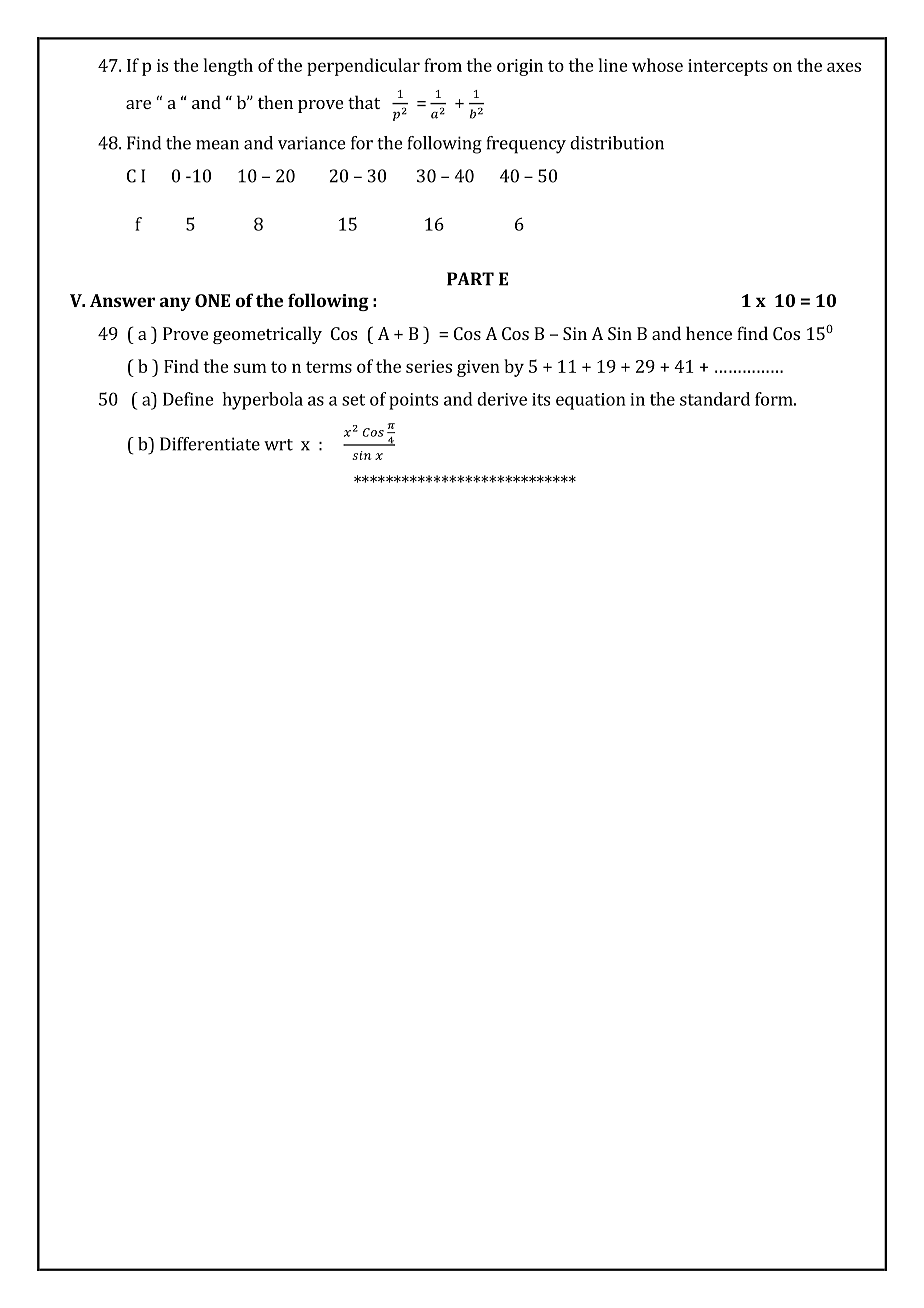 The height and width of the screenshot is (1308, 924). What do you see at coordinates (210, 444) in the screenshot?
I see `Differentiate` at bounding box center [210, 444].
